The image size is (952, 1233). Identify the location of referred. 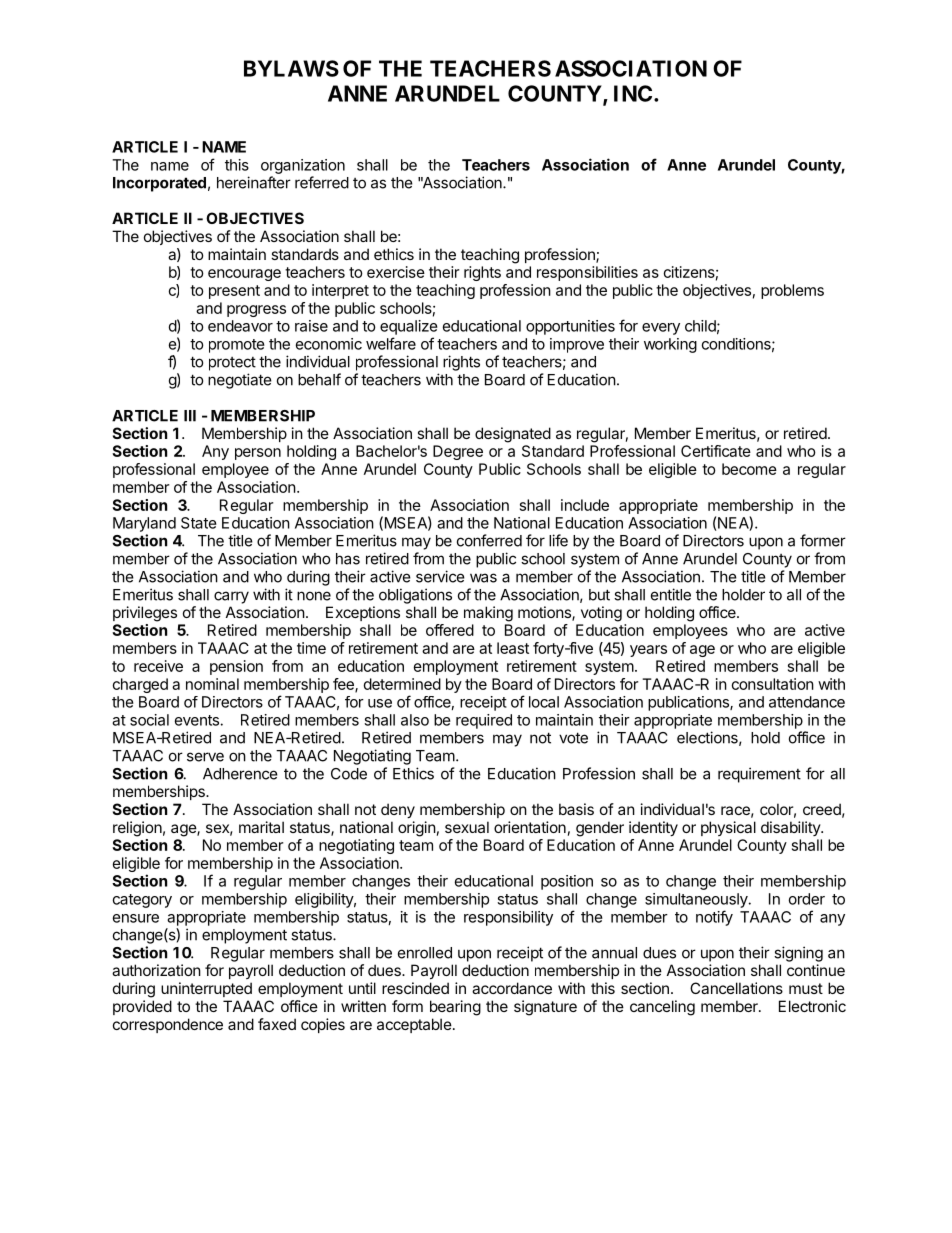
(322, 182).
